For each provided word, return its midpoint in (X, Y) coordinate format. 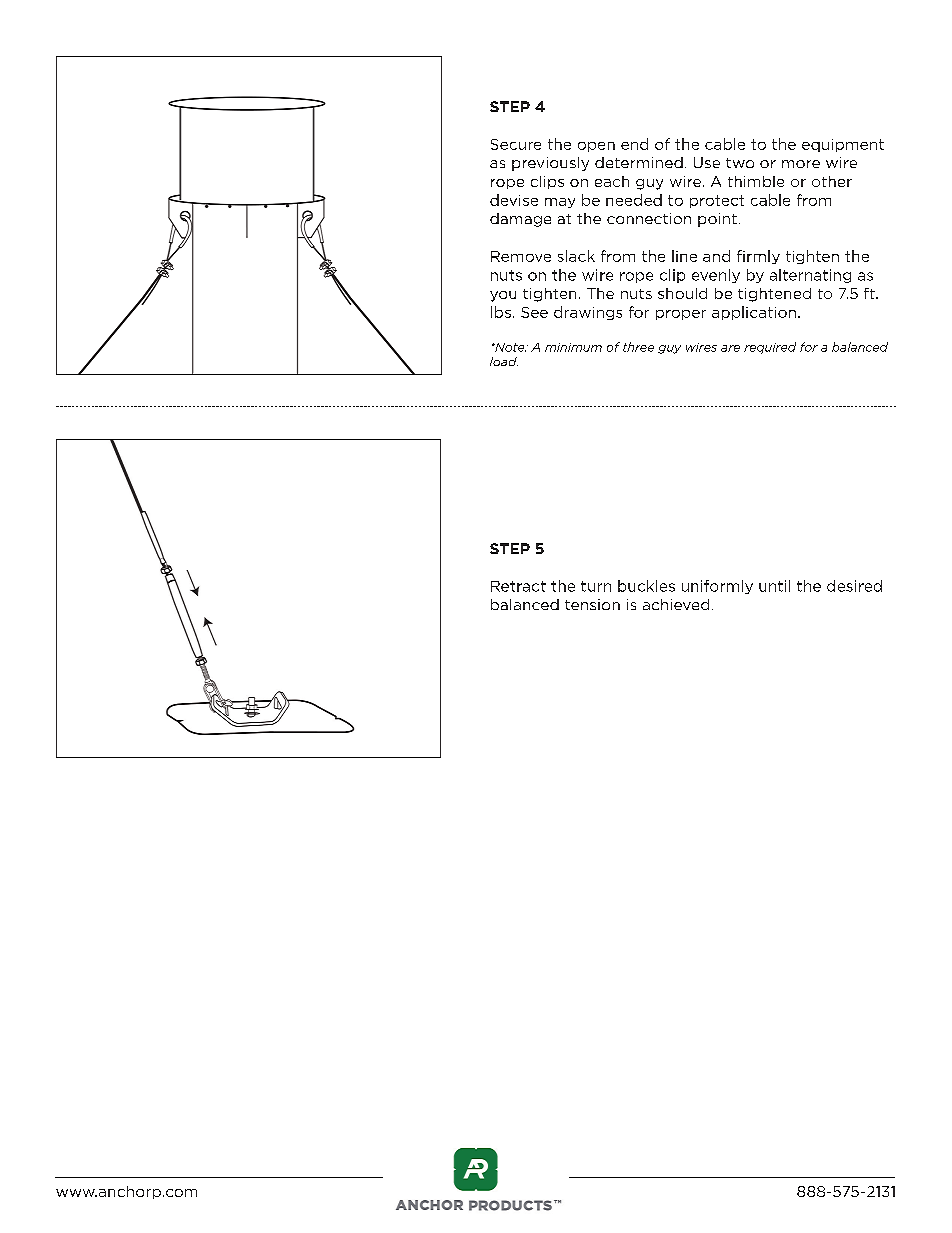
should (682, 293)
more (801, 164)
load (504, 361)
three (638, 347)
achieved (676, 604)
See (534, 312)
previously (550, 164)
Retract (518, 586)
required (770, 348)
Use (707, 162)
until (774, 586)
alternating (810, 276)
